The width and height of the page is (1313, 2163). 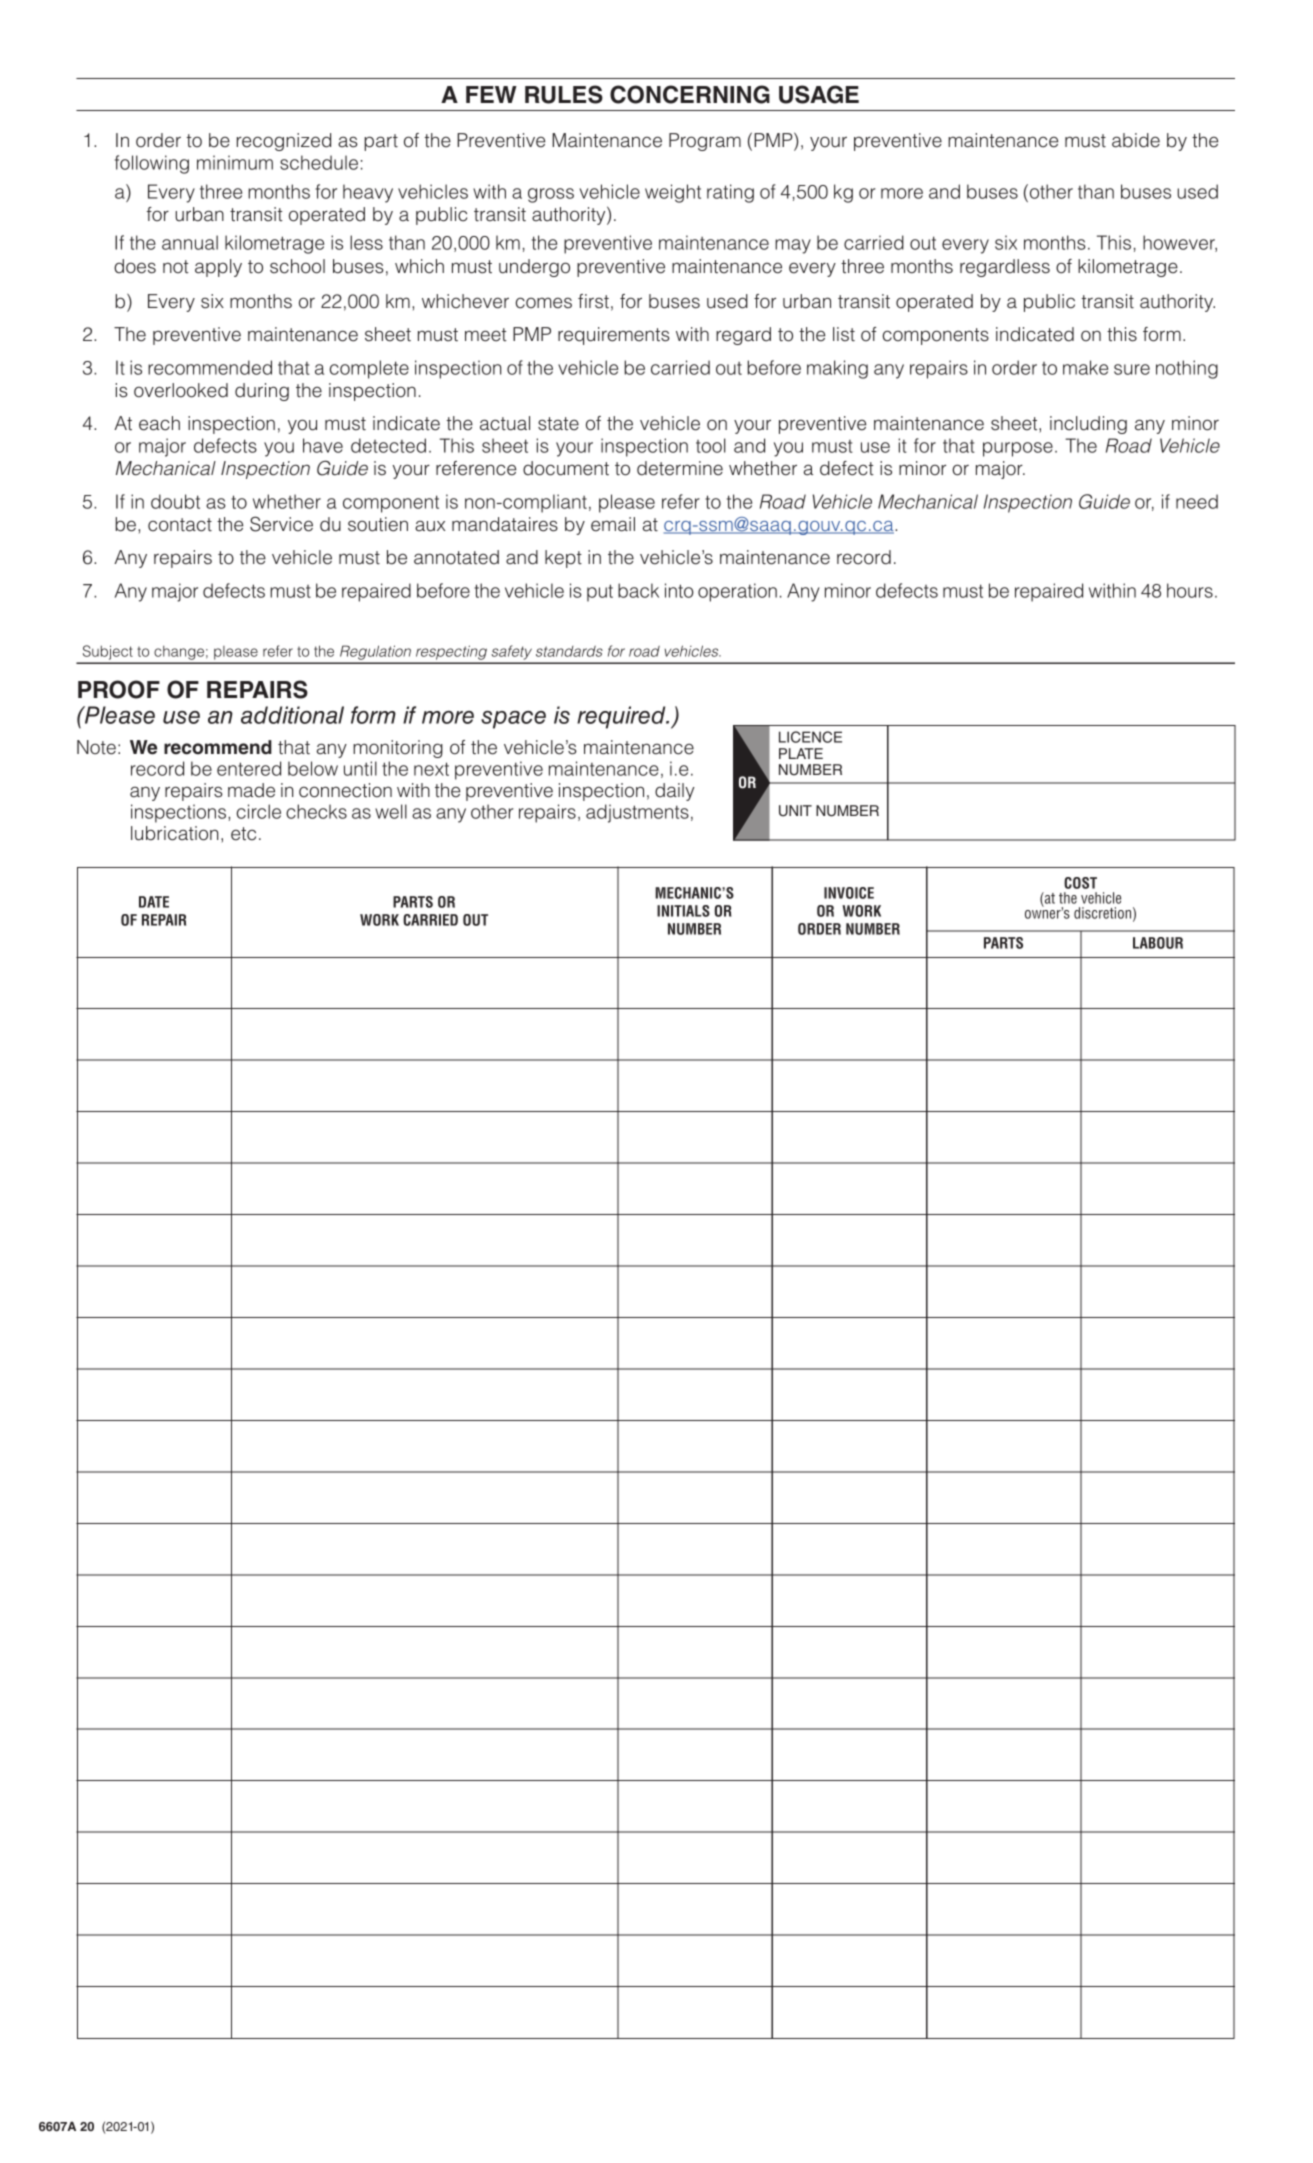 What do you see at coordinates (622, 717) in the page?
I see `required` at bounding box center [622, 717].
